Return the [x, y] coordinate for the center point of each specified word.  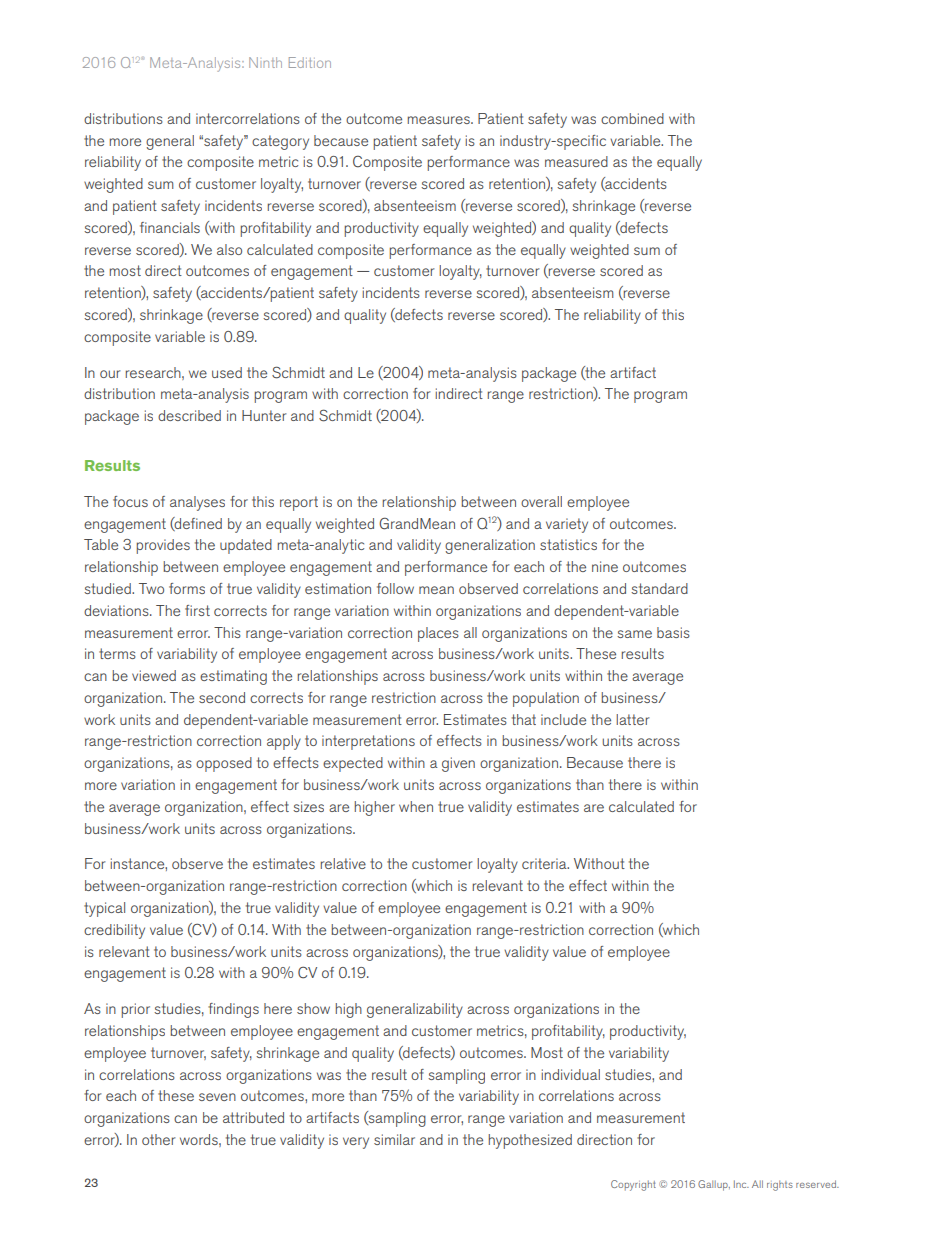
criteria [545, 863]
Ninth [265, 62]
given [458, 764]
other [159, 1139]
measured [576, 161]
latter [633, 719]
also [229, 249]
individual [570, 1074]
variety [567, 525]
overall [541, 501]
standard [659, 588]
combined [632, 118]
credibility [114, 931]
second [222, 697]
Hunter [264, 415]
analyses [197, 503]
